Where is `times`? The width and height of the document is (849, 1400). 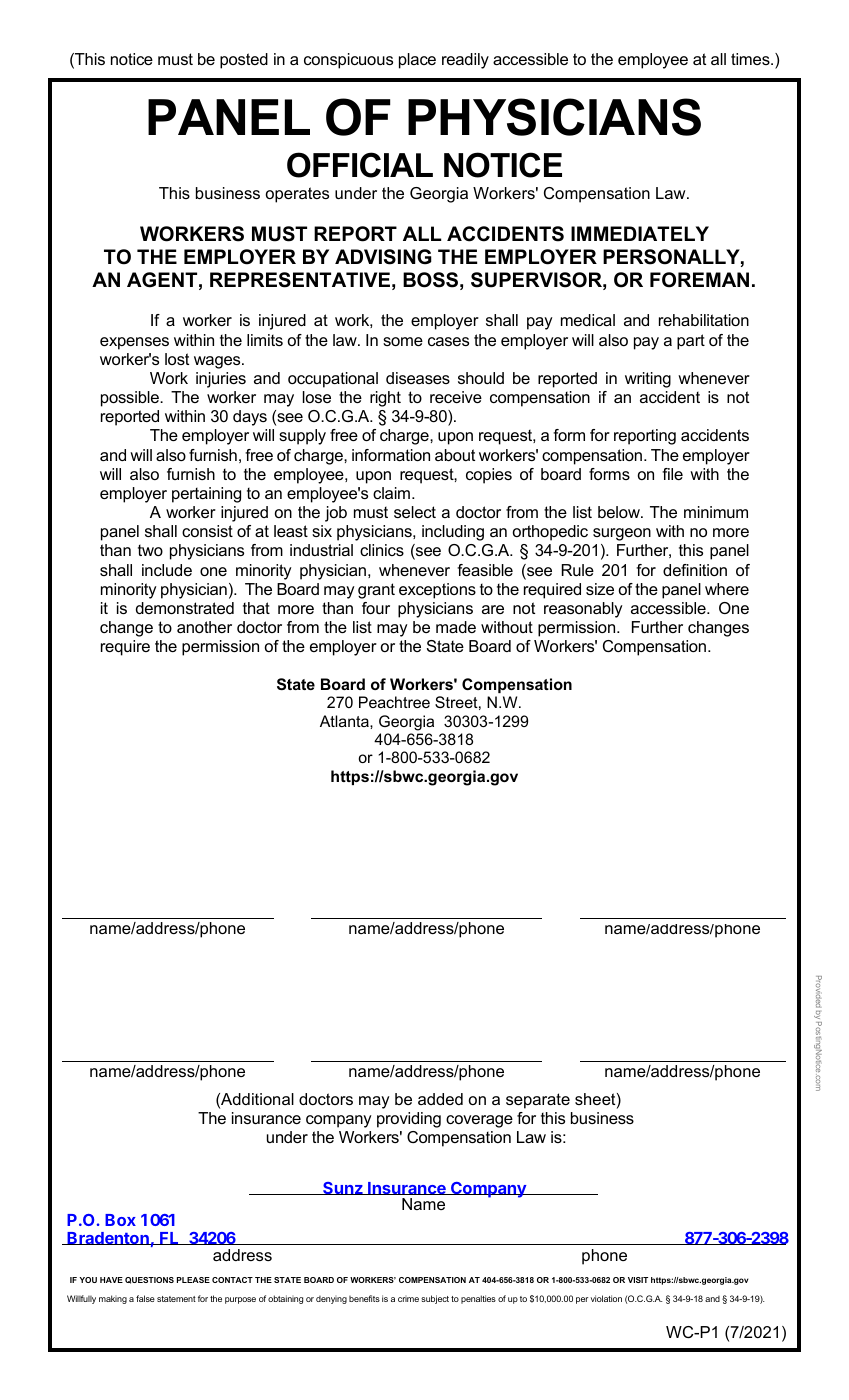
times is located at coordinates (751, 59).
